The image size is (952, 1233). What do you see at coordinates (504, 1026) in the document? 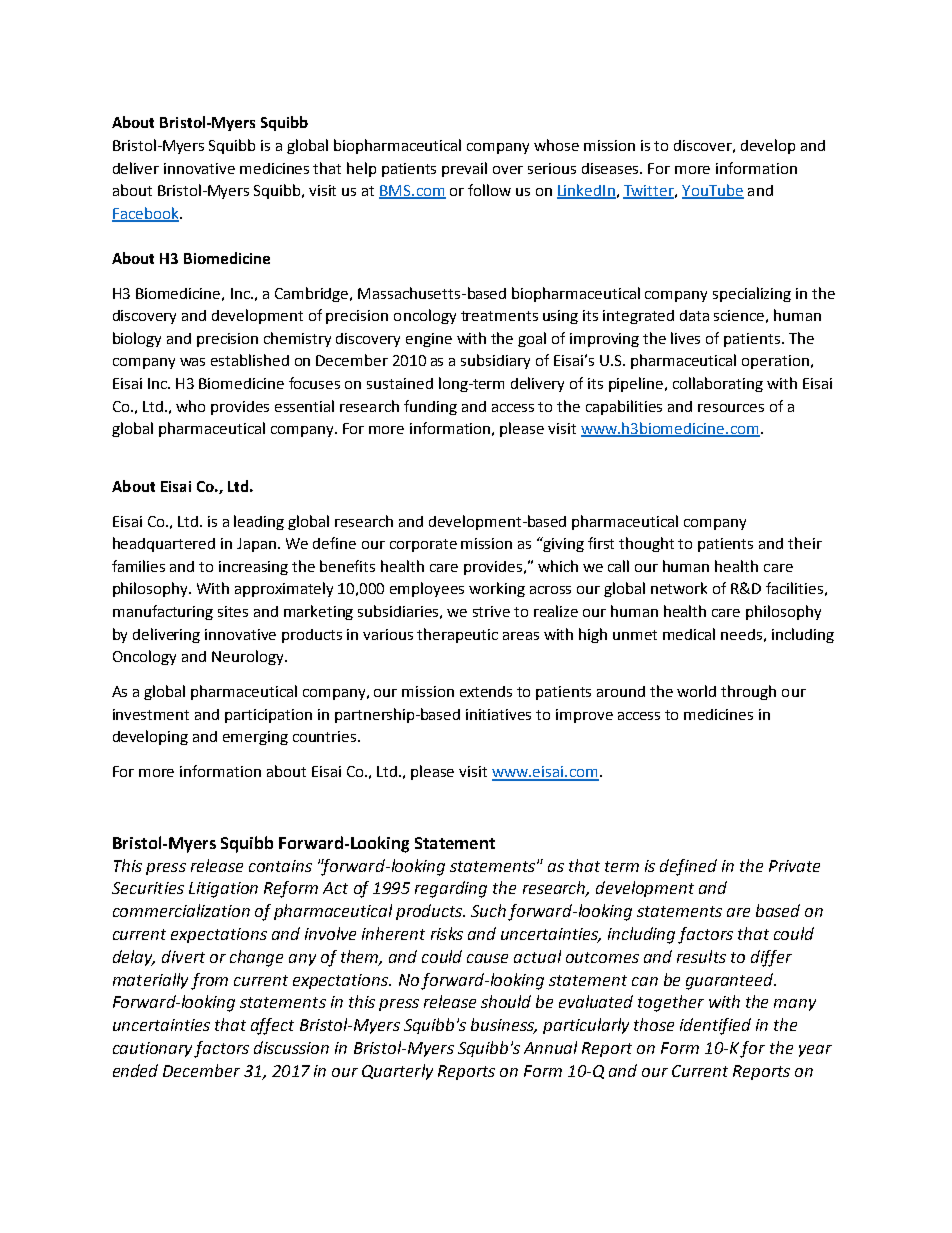
I see `business` at bounding box center [504, 1026].
